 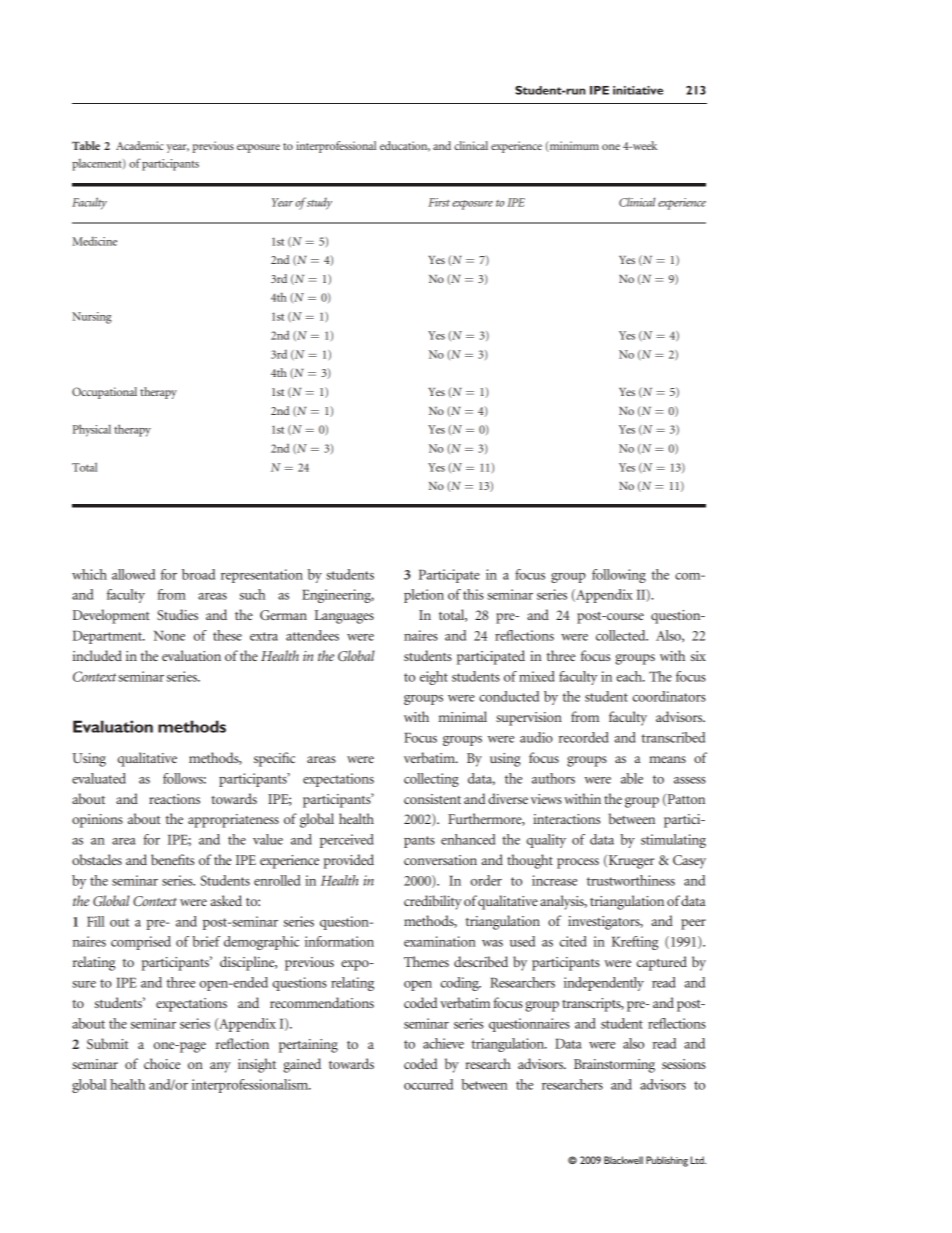 I want to click on First, so click(x=439, y=202).
